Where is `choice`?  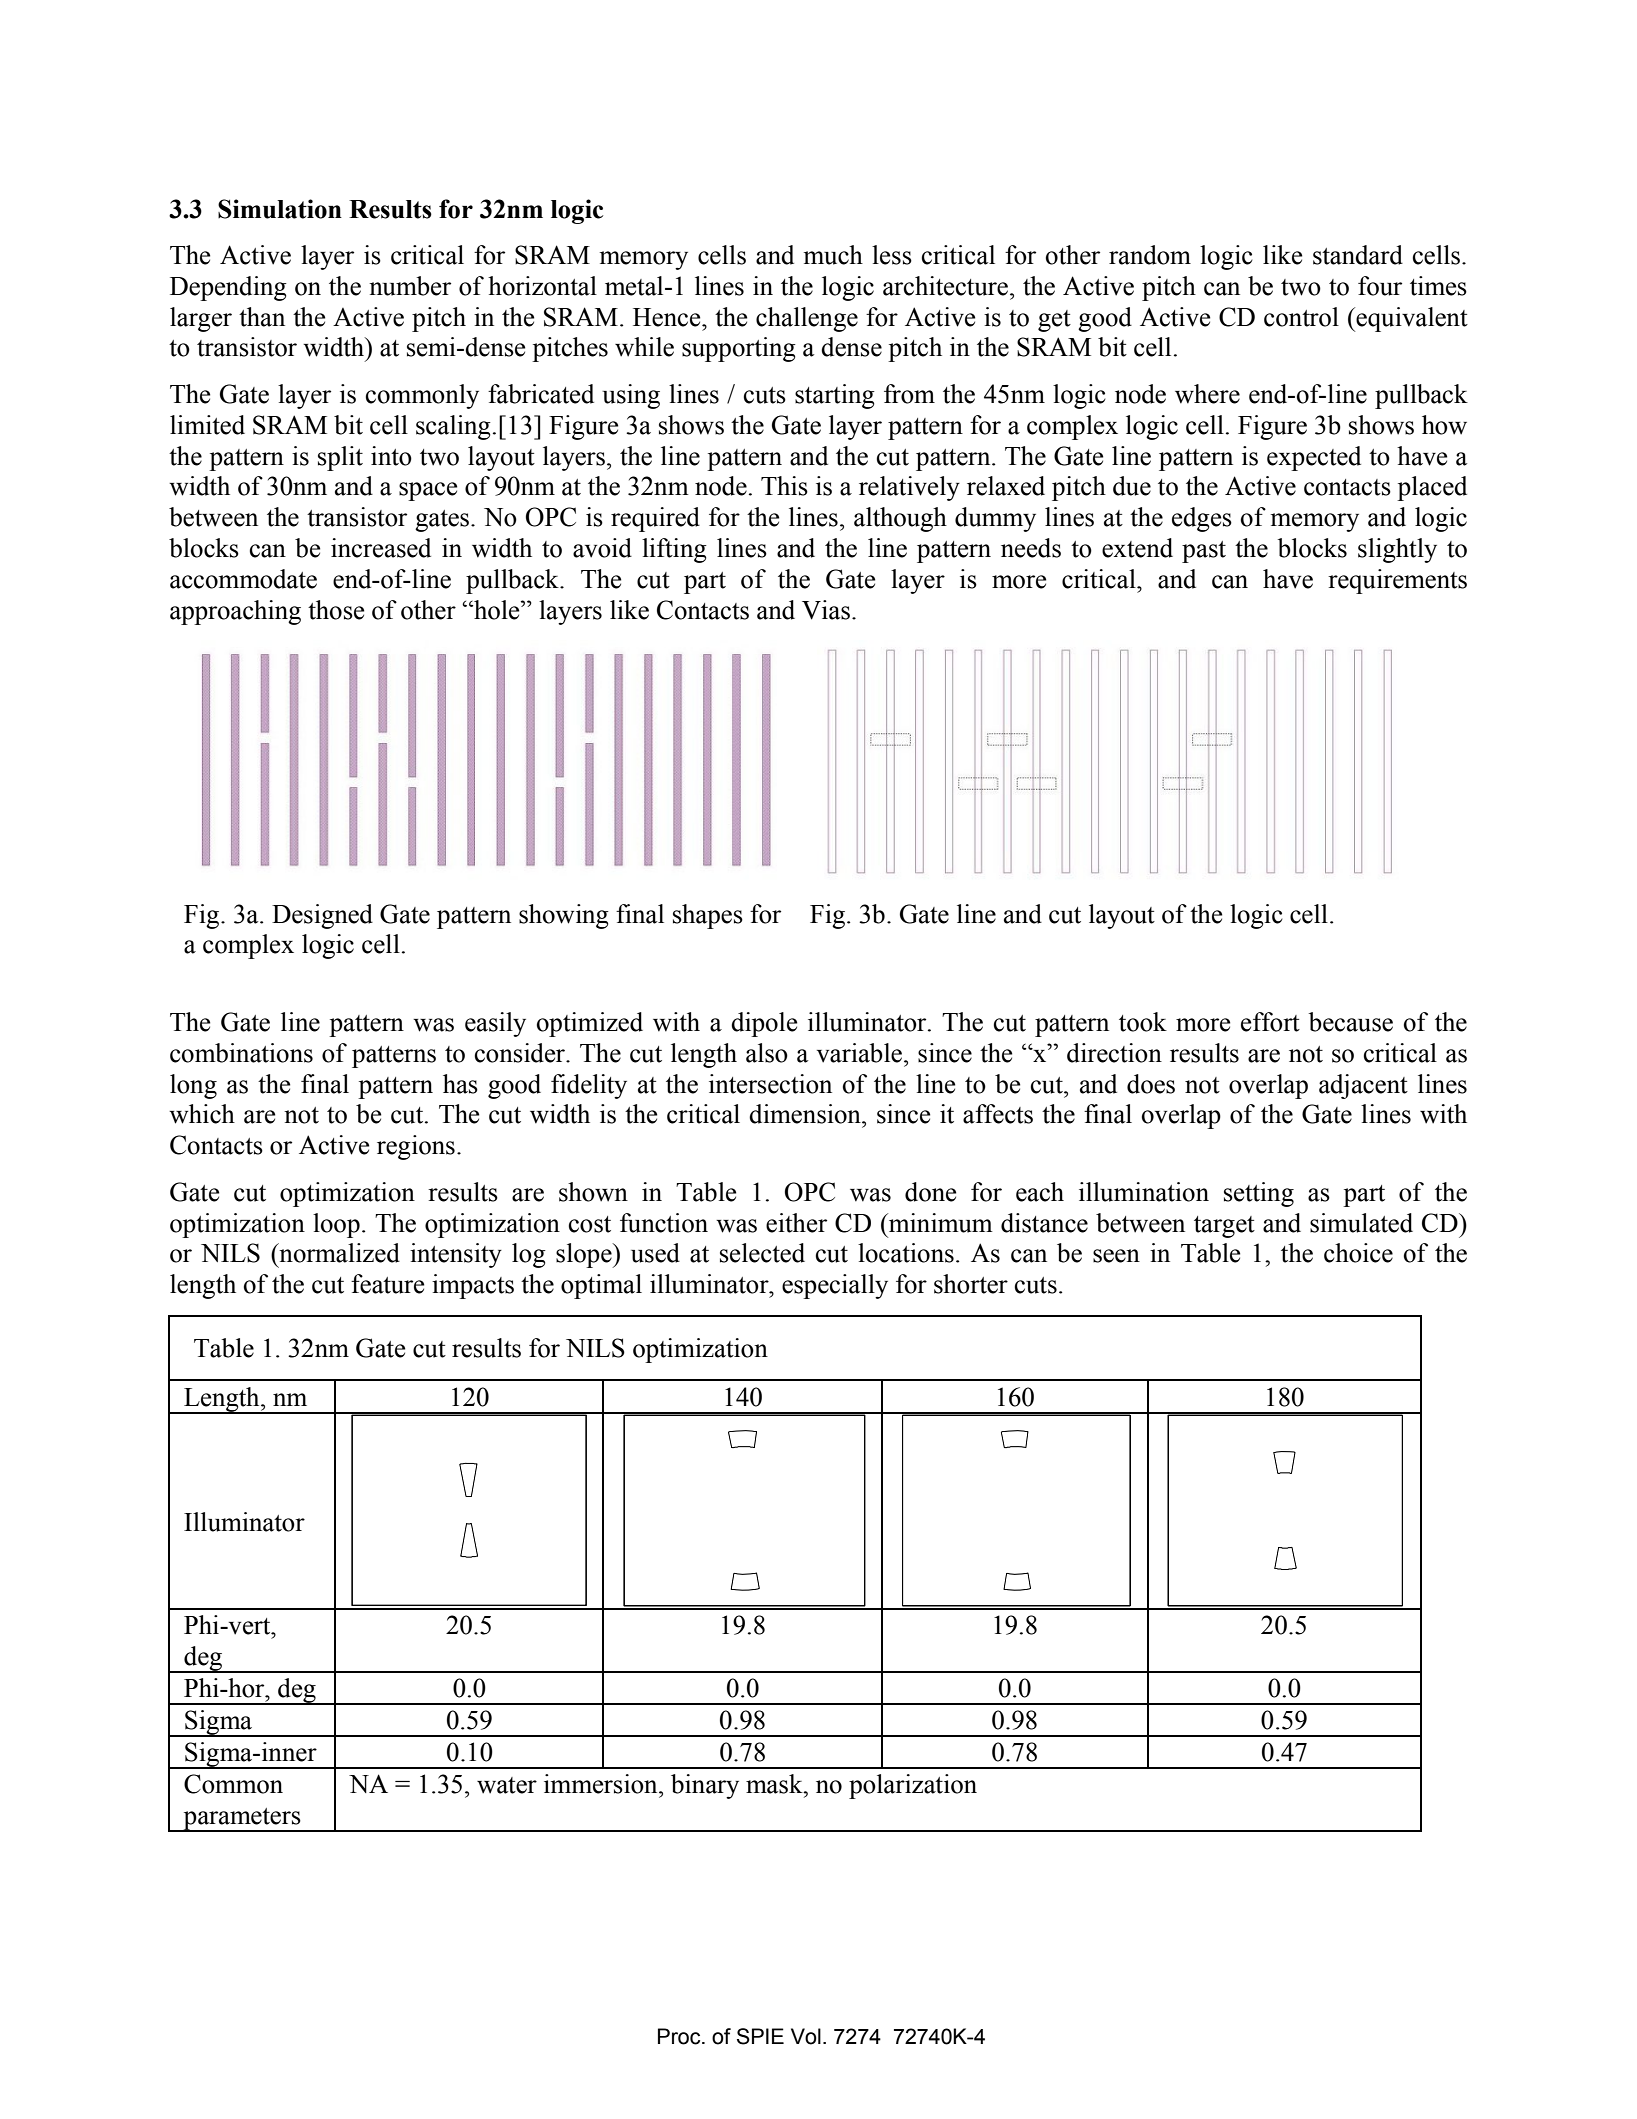
choice is located at coordinates (1358, 1253).
